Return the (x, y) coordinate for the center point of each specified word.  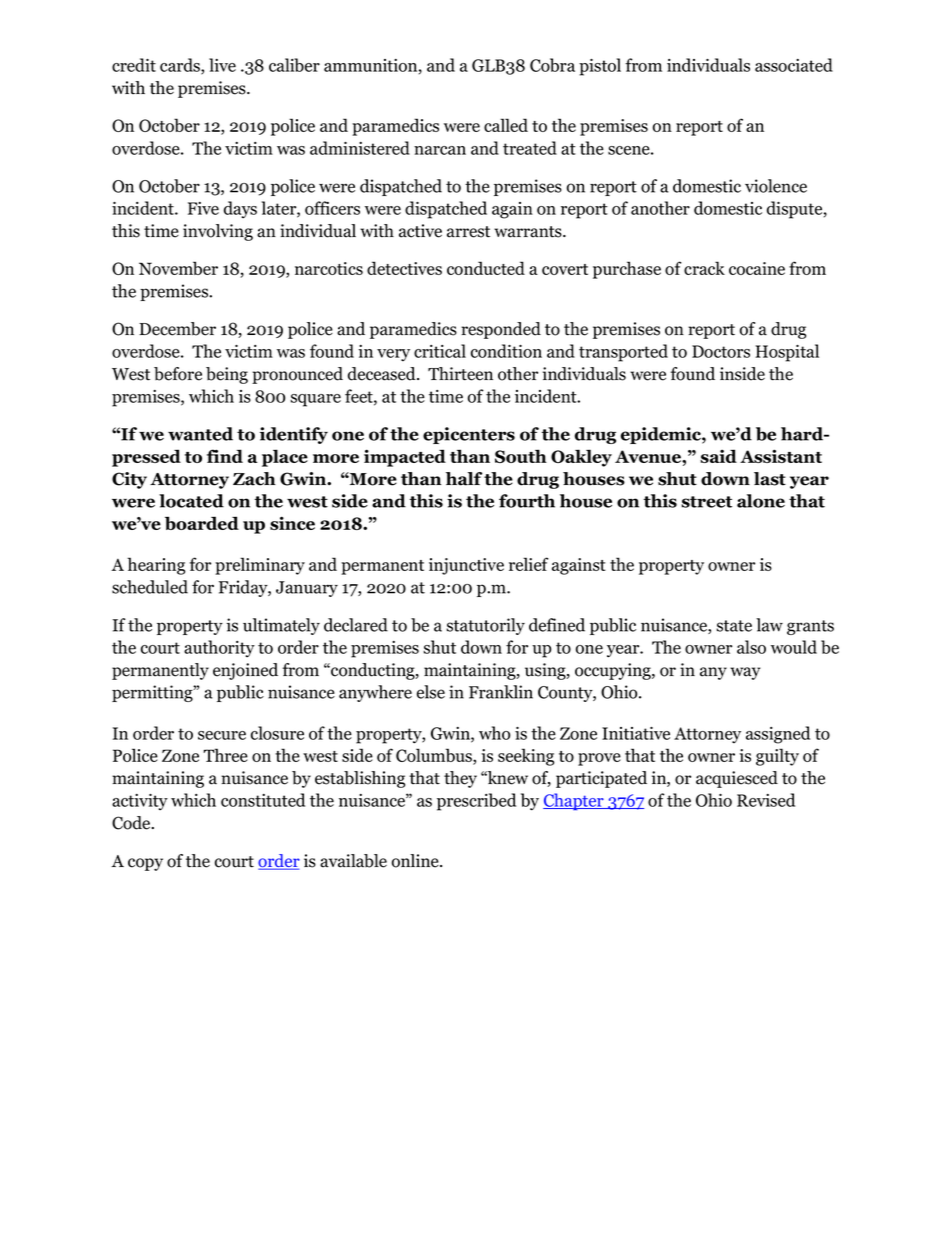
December (177, 329)
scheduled (150, 587)
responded (501, 330)
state (734, 626)
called (506, 125)
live (222, 65)
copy (145, 864)
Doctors (721, 351)
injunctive (466, 566)
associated (794, 65)
